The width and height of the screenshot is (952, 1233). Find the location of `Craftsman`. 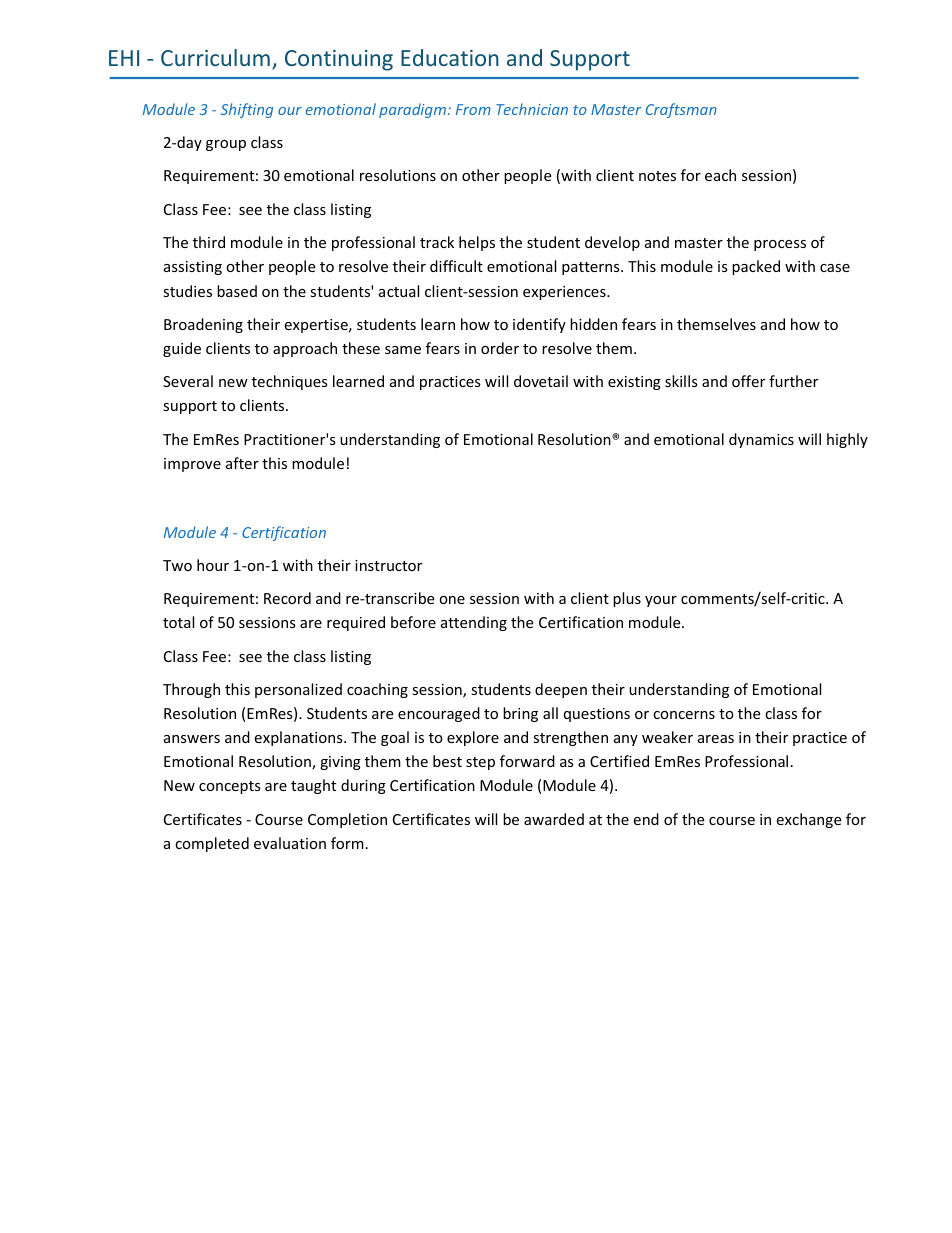

Craftsman is located at coordinates (681, 110).
